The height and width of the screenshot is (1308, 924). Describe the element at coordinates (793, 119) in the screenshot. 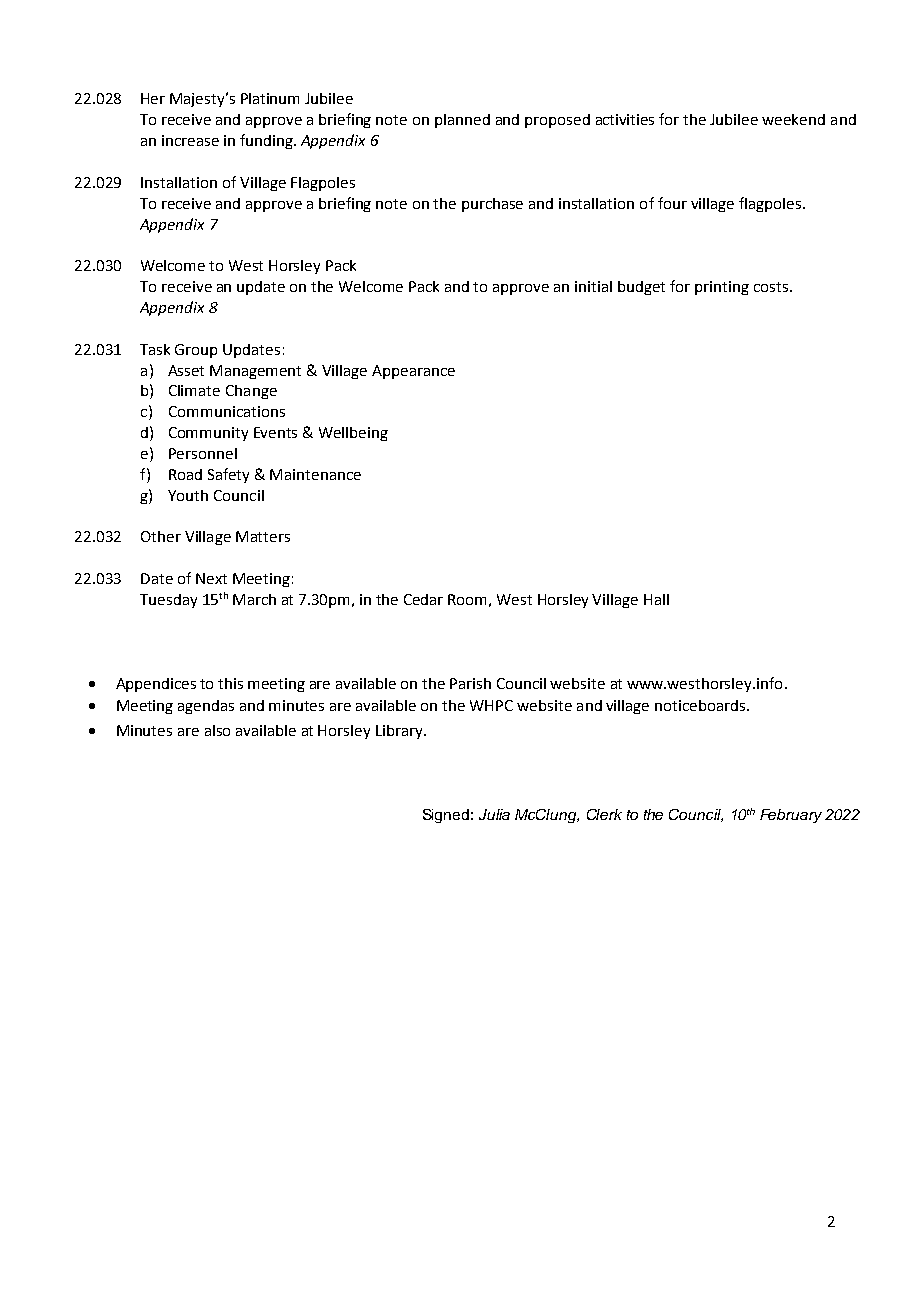

I see `weekend` at that location.
